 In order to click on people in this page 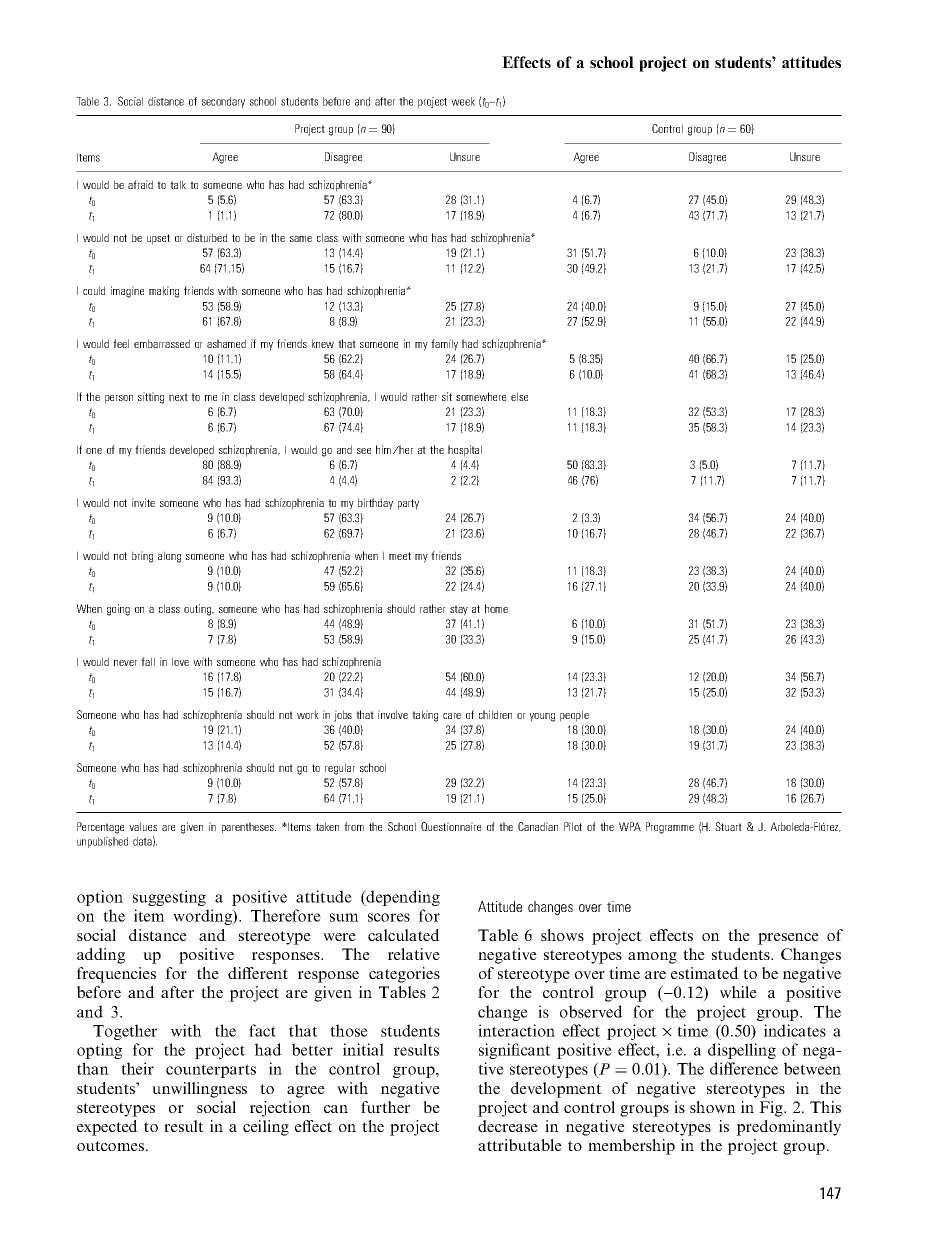, I will do `click(574, 716)`.
